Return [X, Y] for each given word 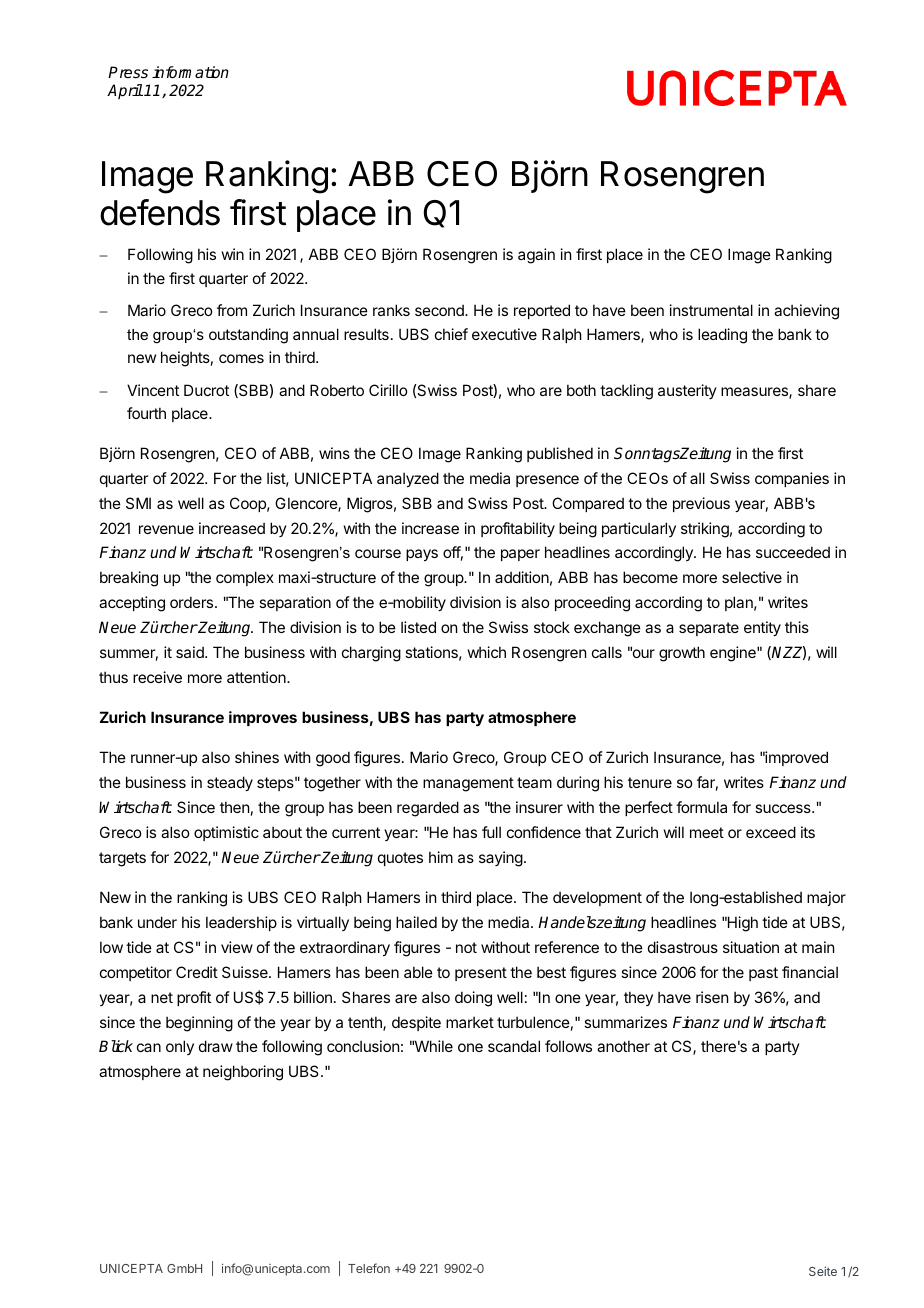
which [487, 652]
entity [762, 628]
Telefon [369, 1268]
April [125, 91]
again [536, 256]
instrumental [711, 310]
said [191, 652]
